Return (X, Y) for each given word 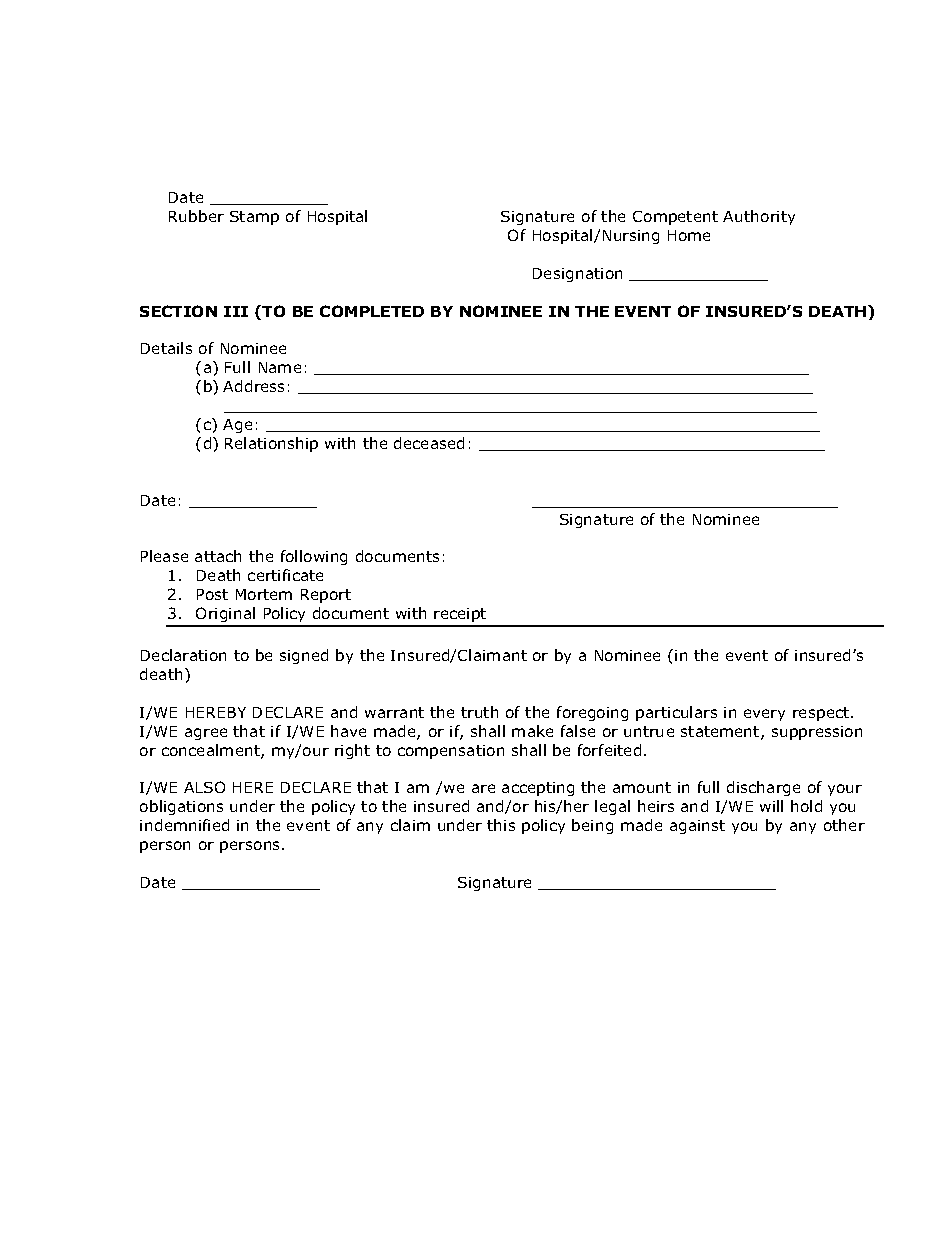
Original (226, 616)
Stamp (254, 218)
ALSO (204, 787)
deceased (429, 443)
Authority (759, 217)
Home (689, 235)
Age (237, 426)
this (501, 825)
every (764, 715)
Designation (577, 275)
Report (326, 596)
